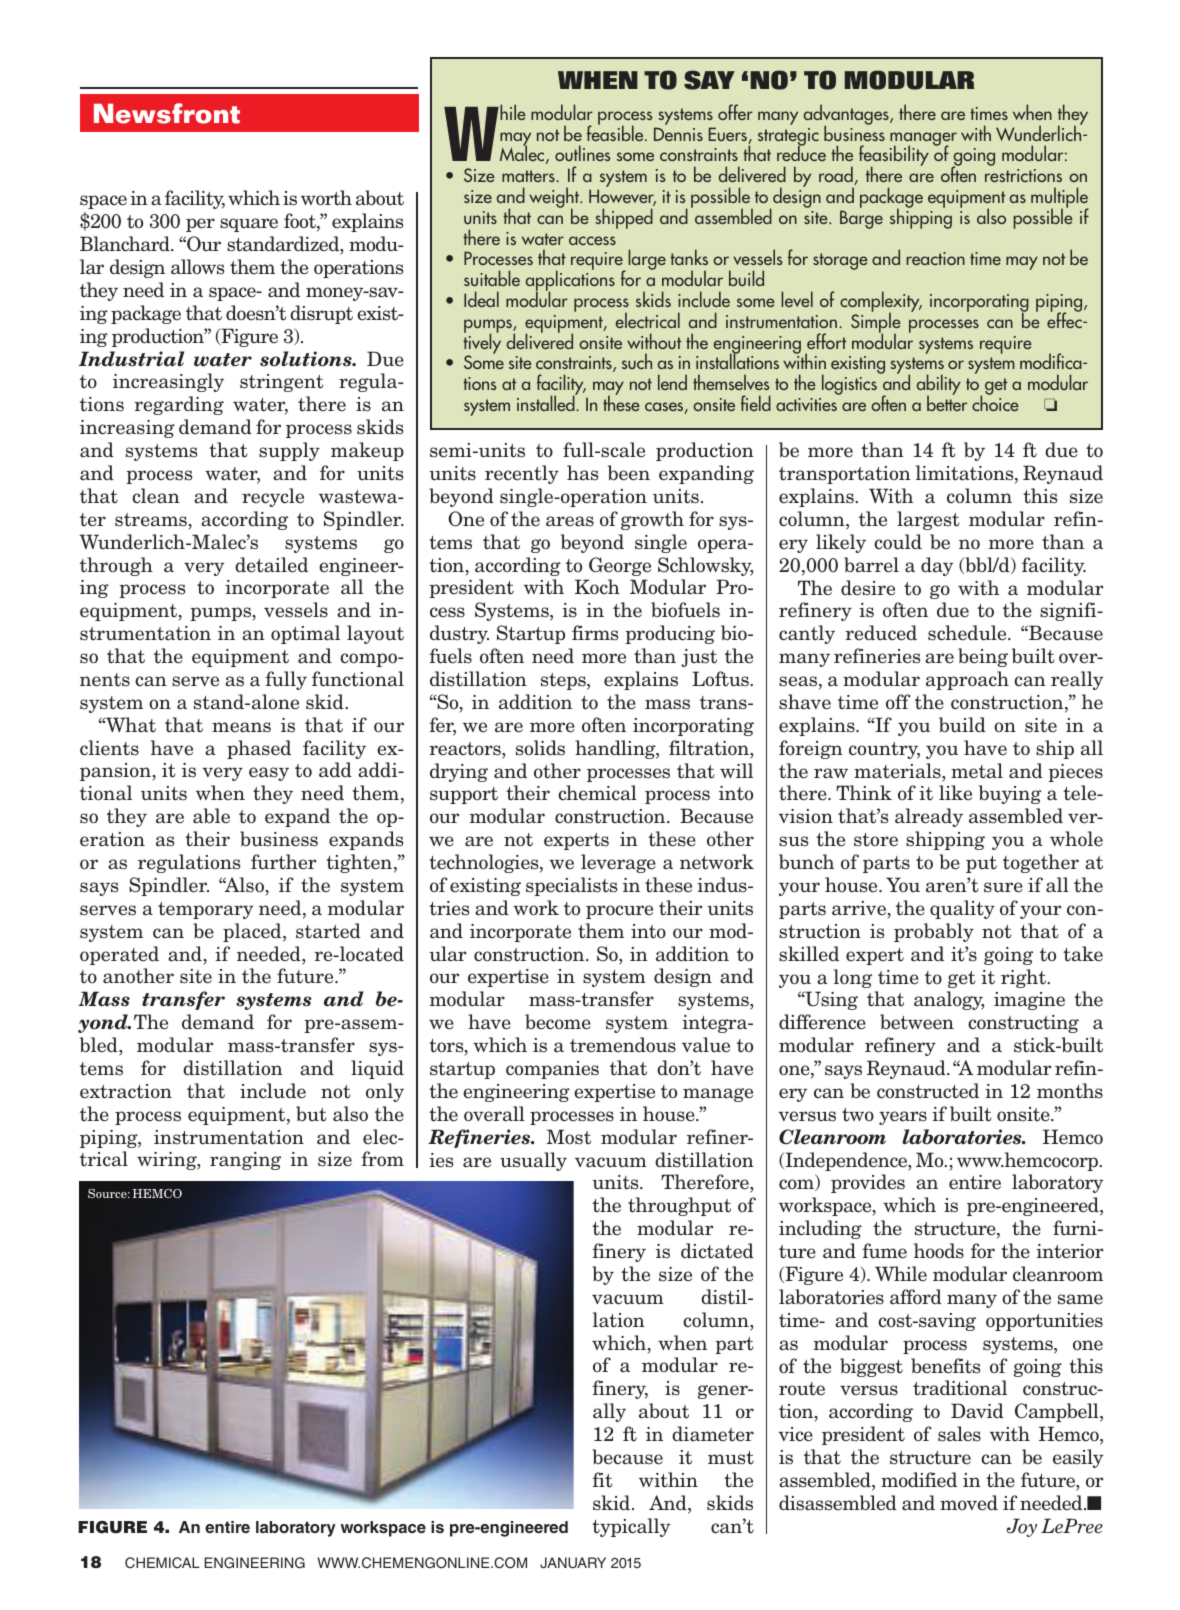  What do you see at coordinates (311, 1114) in the screenshot?
I see `but` at bounding box center [311, 1114].
